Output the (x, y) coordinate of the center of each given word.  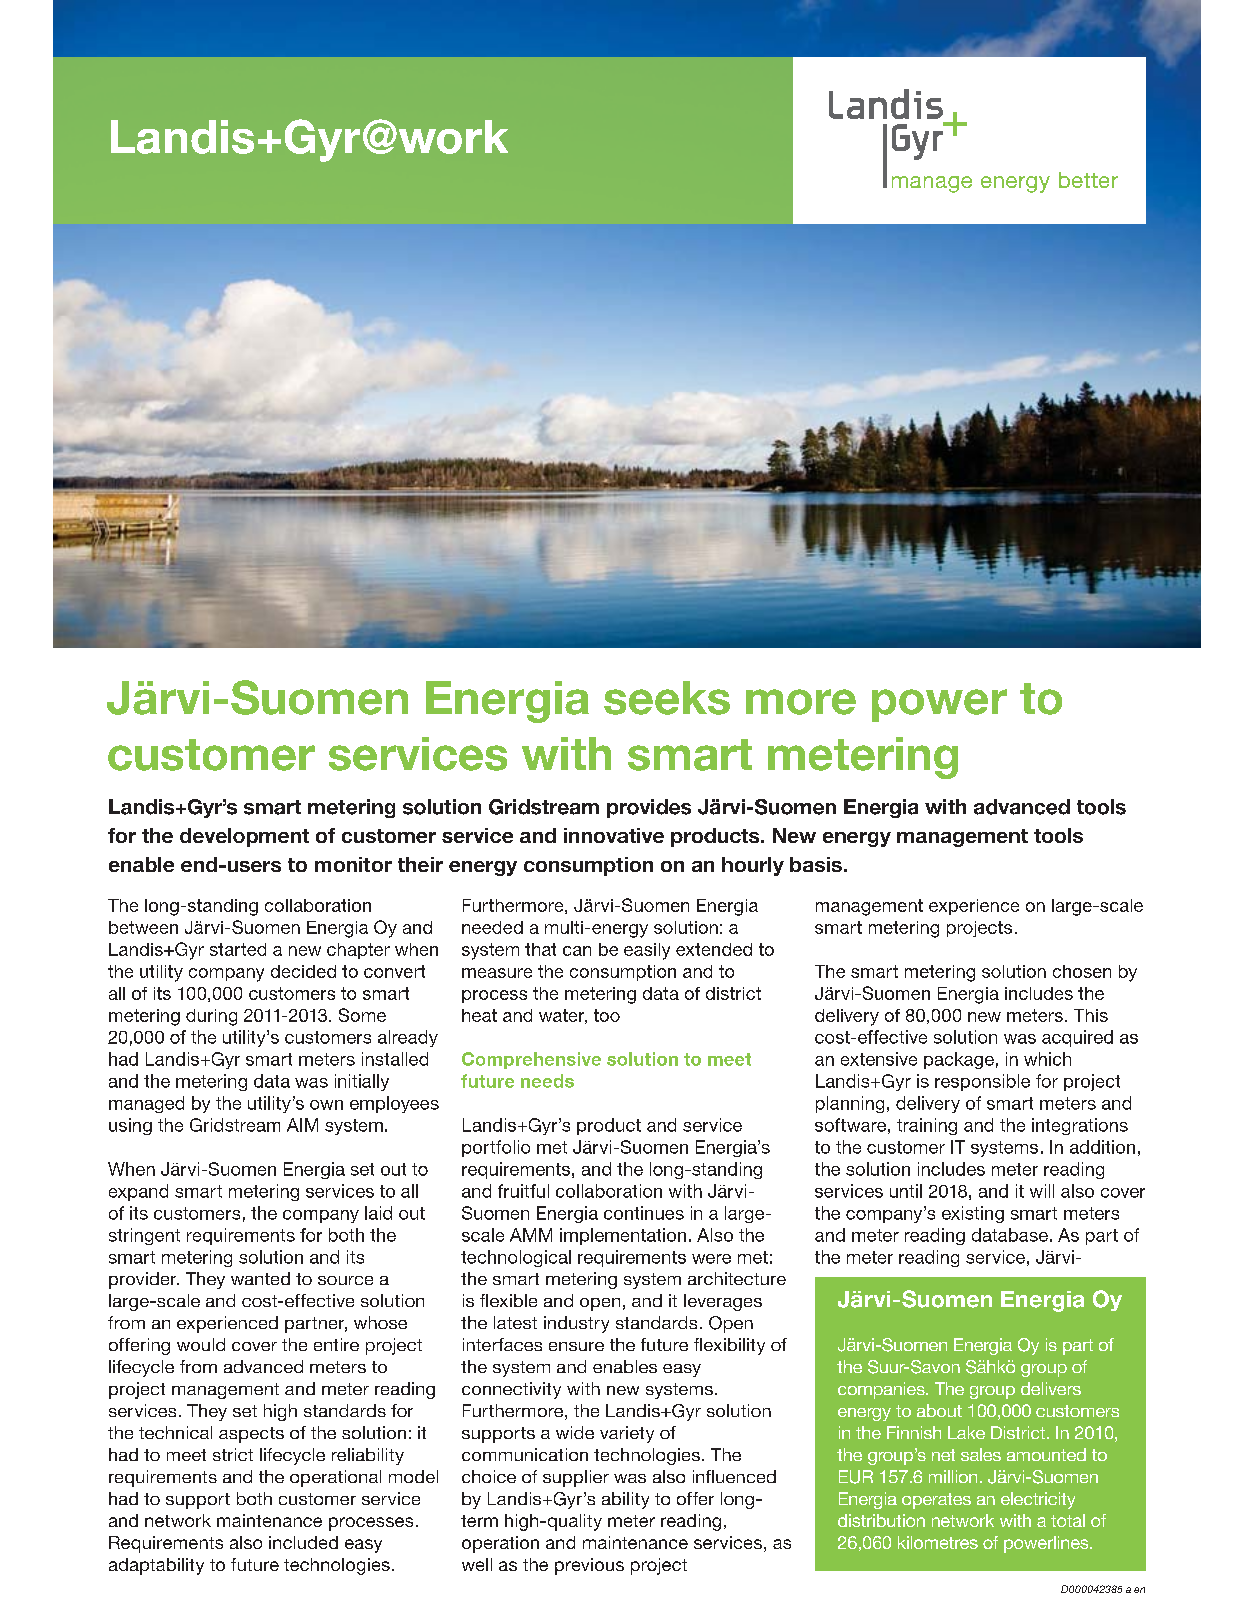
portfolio (496, 1148)
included (303, 1542)
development (244, 837)
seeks (667, 698)
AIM (302, 1125)
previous (589, 1566)
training (927, 1126)
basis (816, 864)
